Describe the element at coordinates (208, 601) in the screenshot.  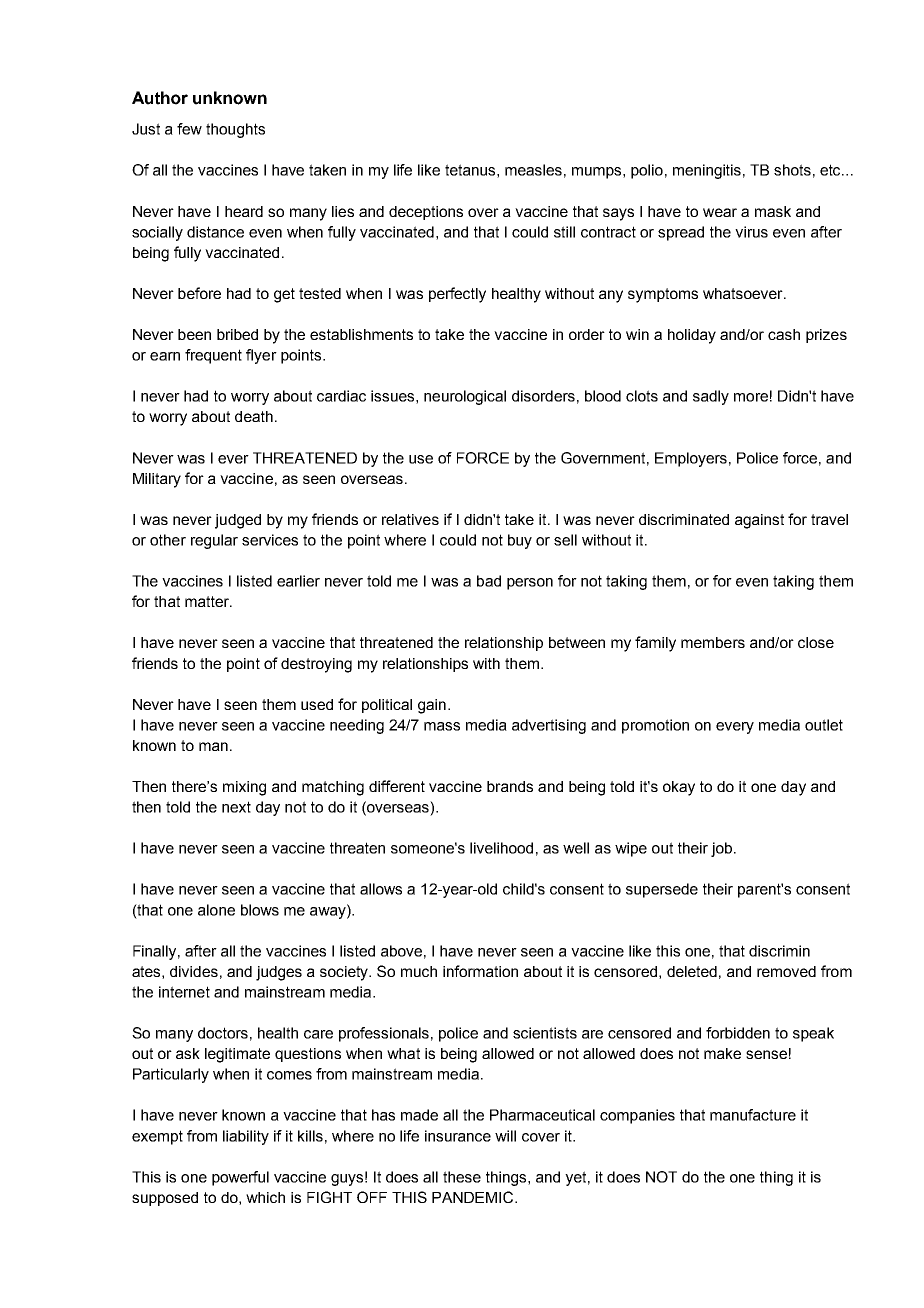
I see `matter` at that location.
